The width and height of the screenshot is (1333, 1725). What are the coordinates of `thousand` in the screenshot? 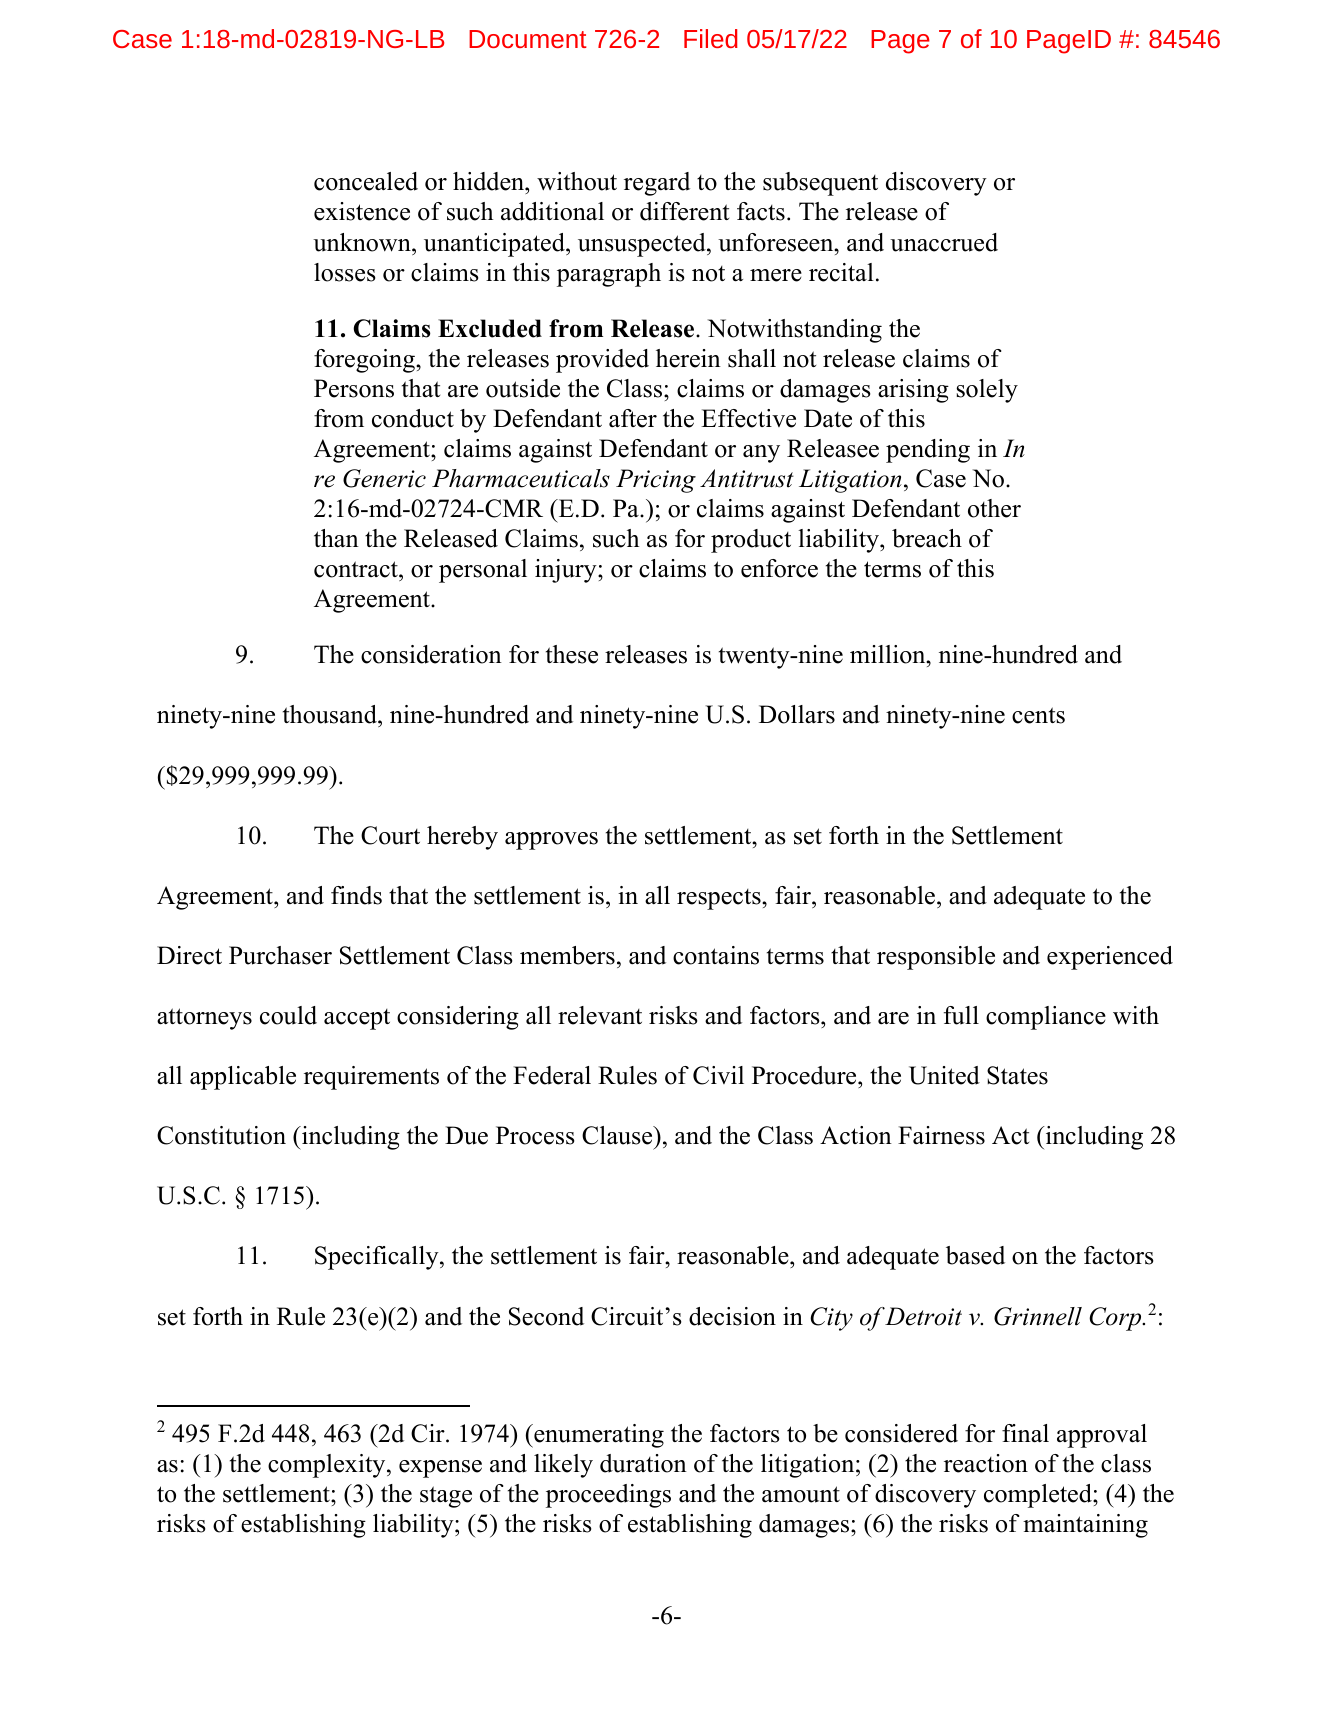 It's located at (331, 716).
